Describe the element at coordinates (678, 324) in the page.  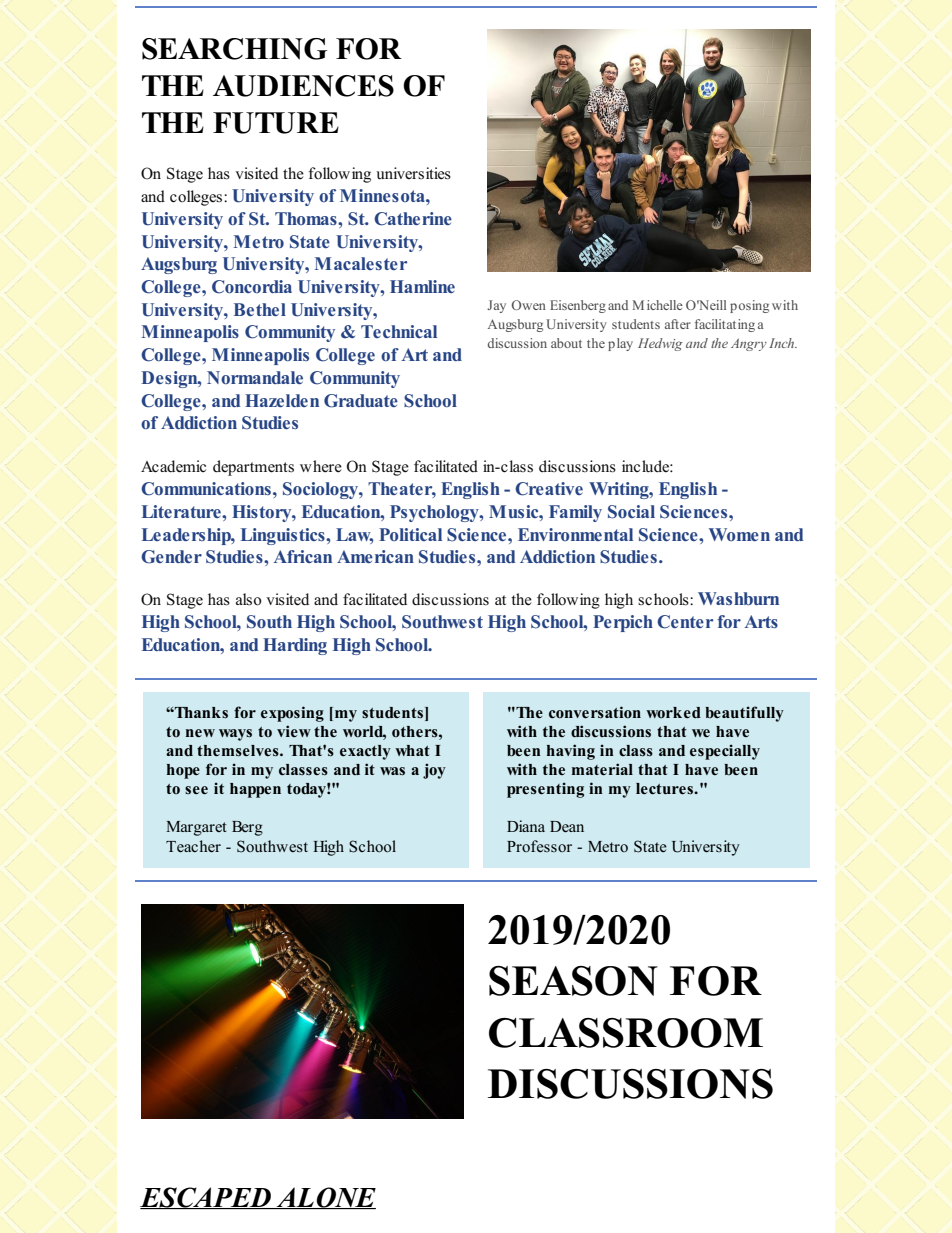
I see `after` at that location.
